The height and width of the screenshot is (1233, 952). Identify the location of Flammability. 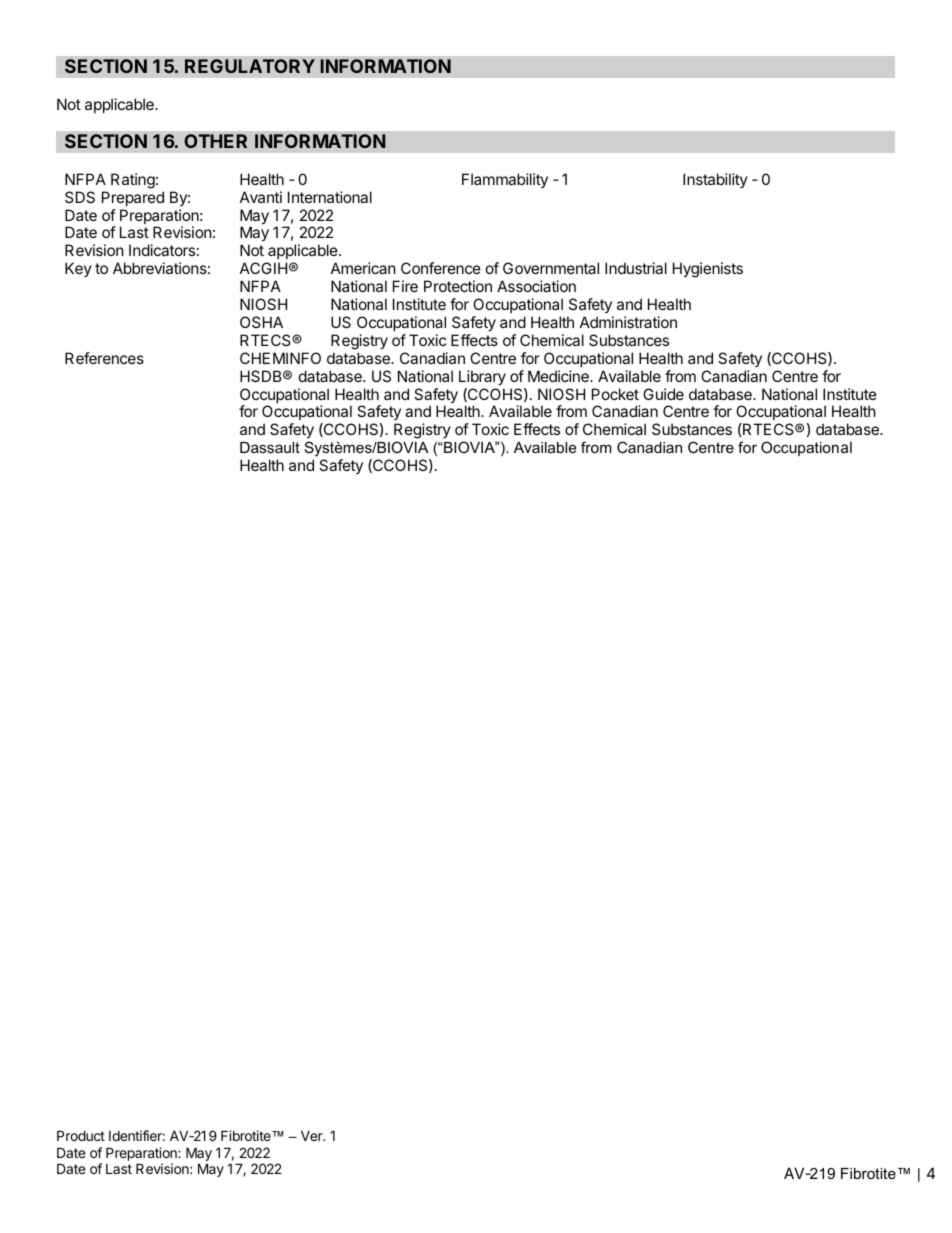
(505, 180).
